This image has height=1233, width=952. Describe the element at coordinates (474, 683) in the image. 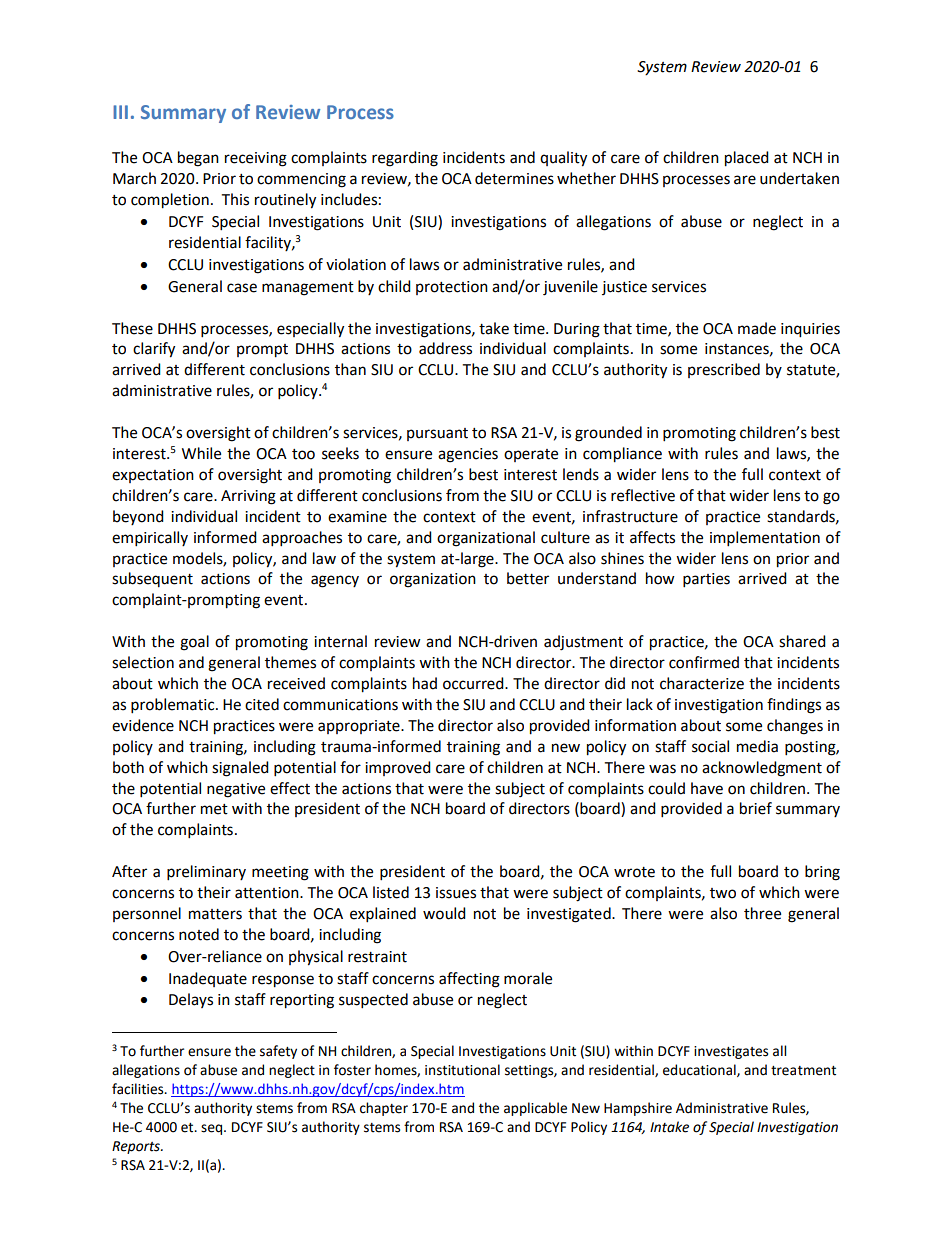

I see `occurred` at that location.
